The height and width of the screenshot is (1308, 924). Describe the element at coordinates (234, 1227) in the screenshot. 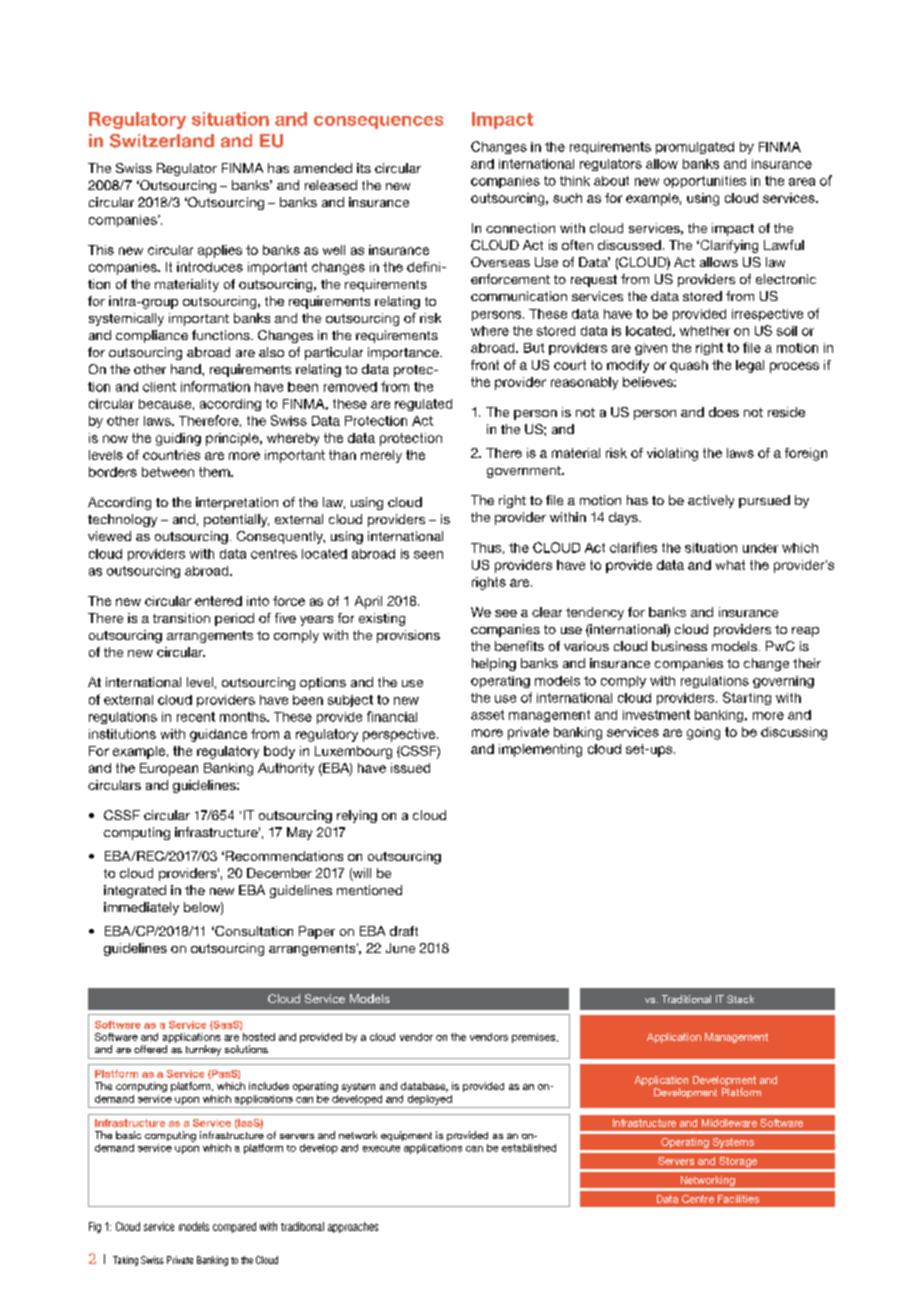

I see `compared` at that location.
